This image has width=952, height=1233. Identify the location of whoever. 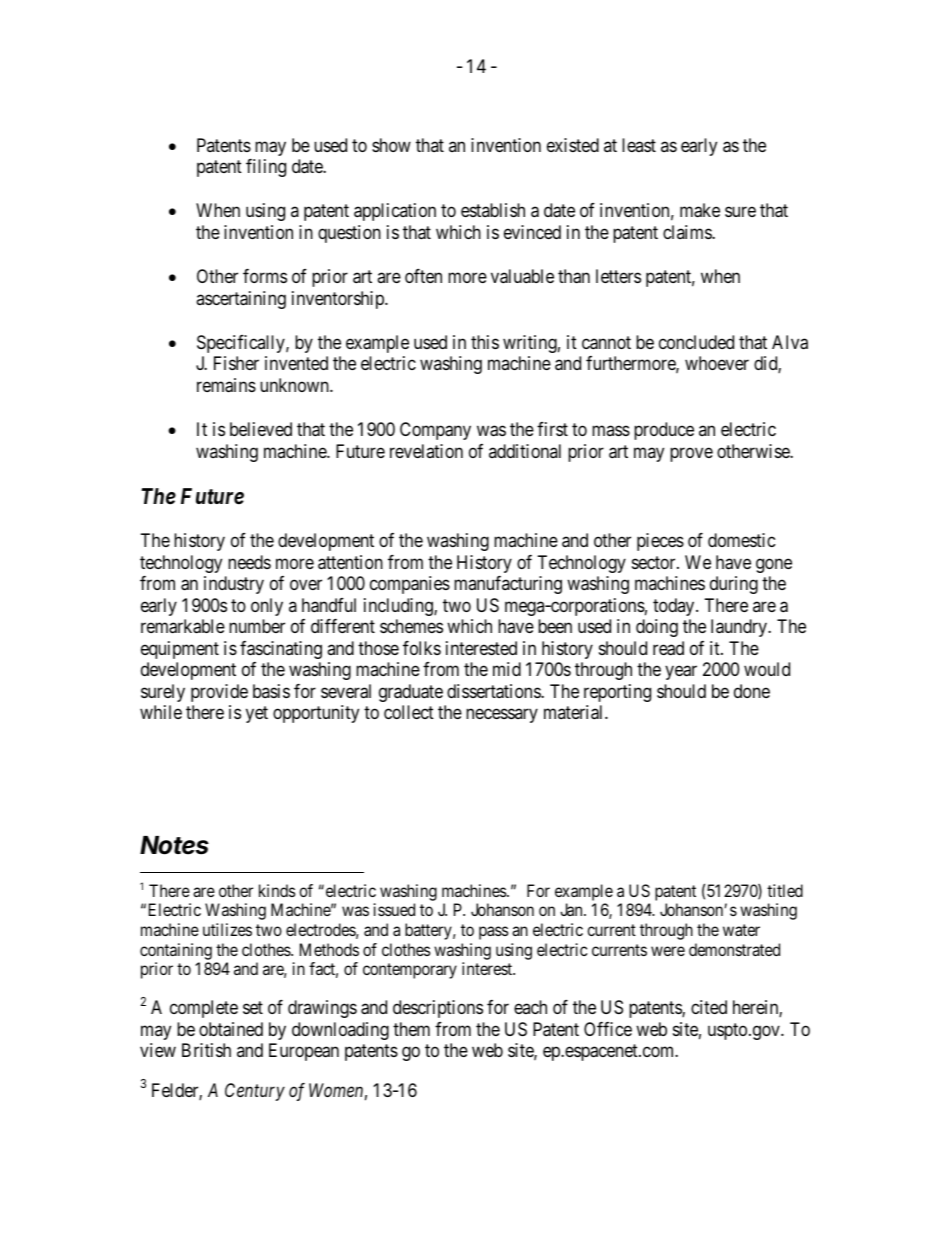
(717, 363).
